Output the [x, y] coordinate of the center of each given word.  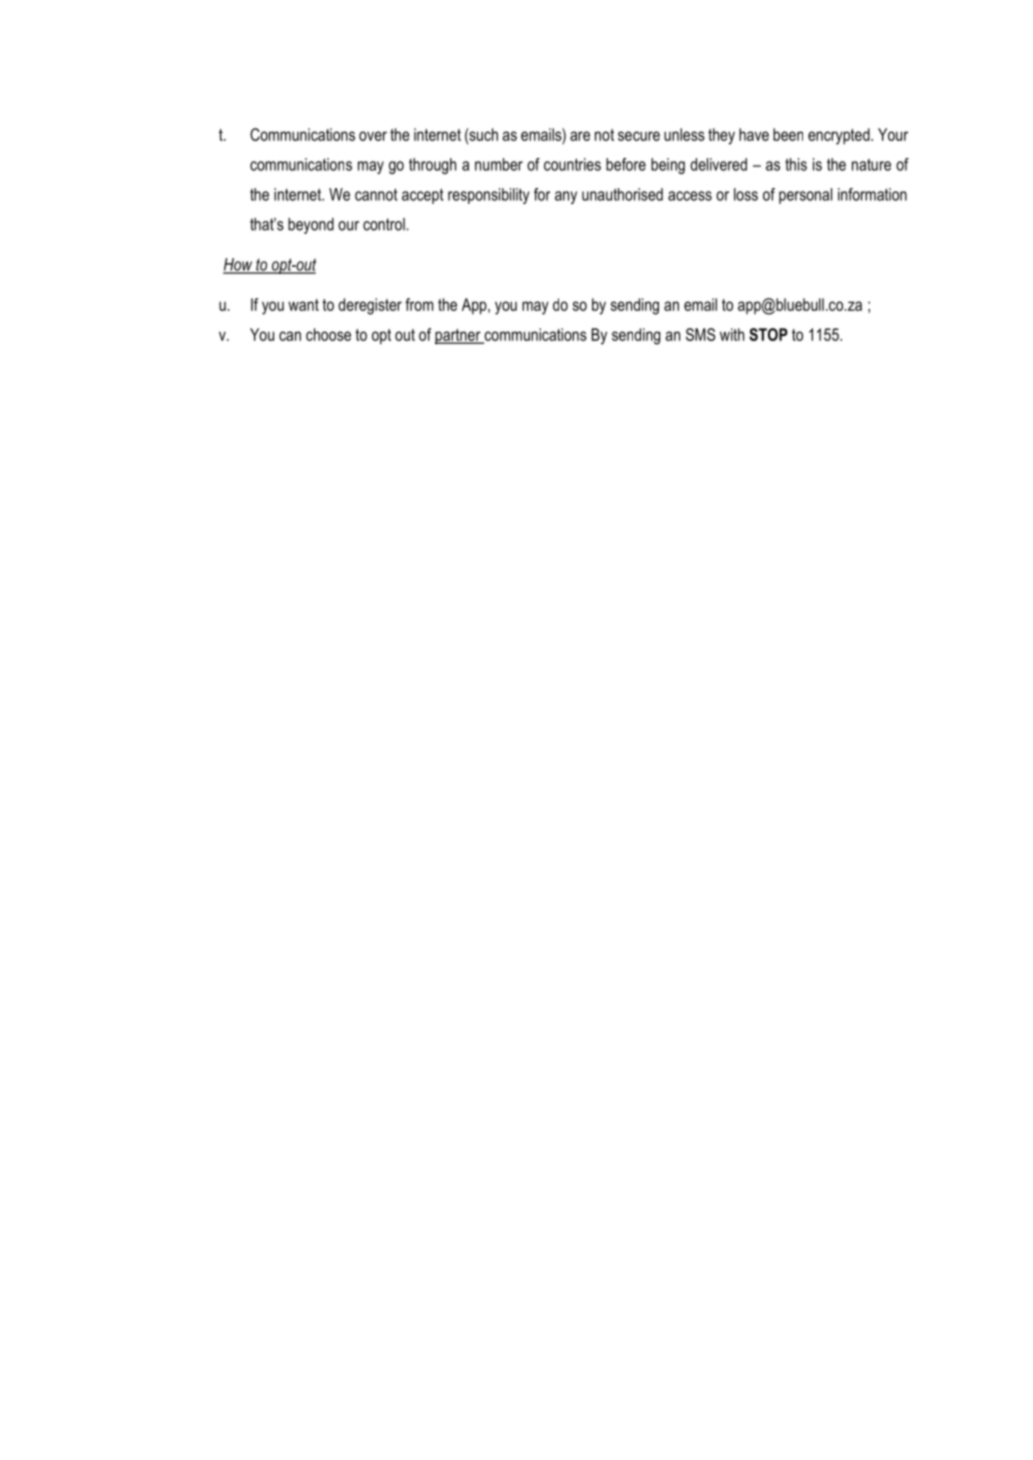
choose [328, 334]
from [419, 304]
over [373, 136]
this [796, 164]
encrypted [840, 136]
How [239, 265]
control [384, 224]
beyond [311, 226]
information [872, 194]
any [566, 197]
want [303, 305]
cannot [376, 194]
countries [572, 164]
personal [805, 196]
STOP [768, 334]
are [580, 136]
